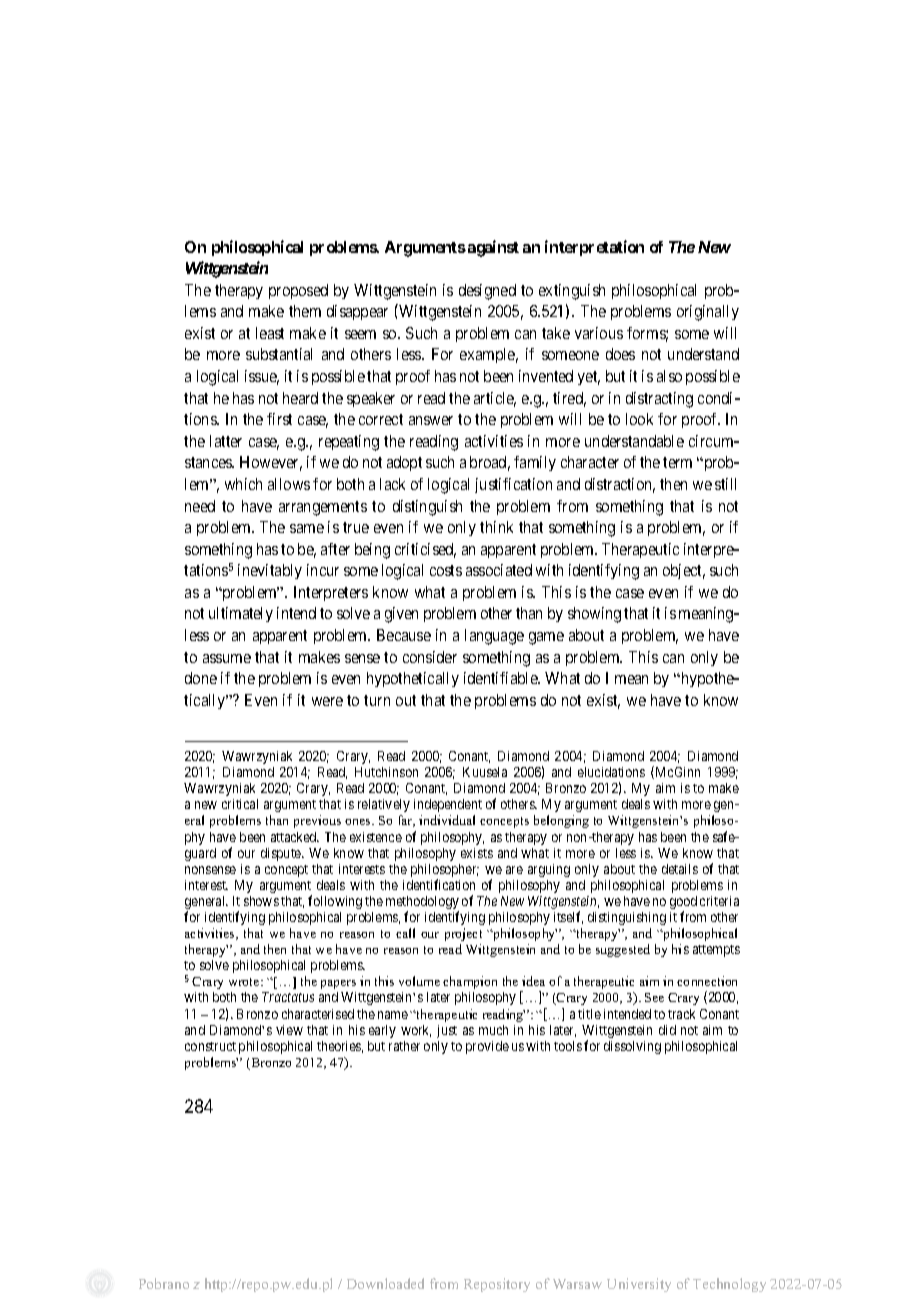 The image size is (924, 1308). What do you see at coordinates (448, 805) in the page?
I see `independent` at bounding box center [448, 805].
